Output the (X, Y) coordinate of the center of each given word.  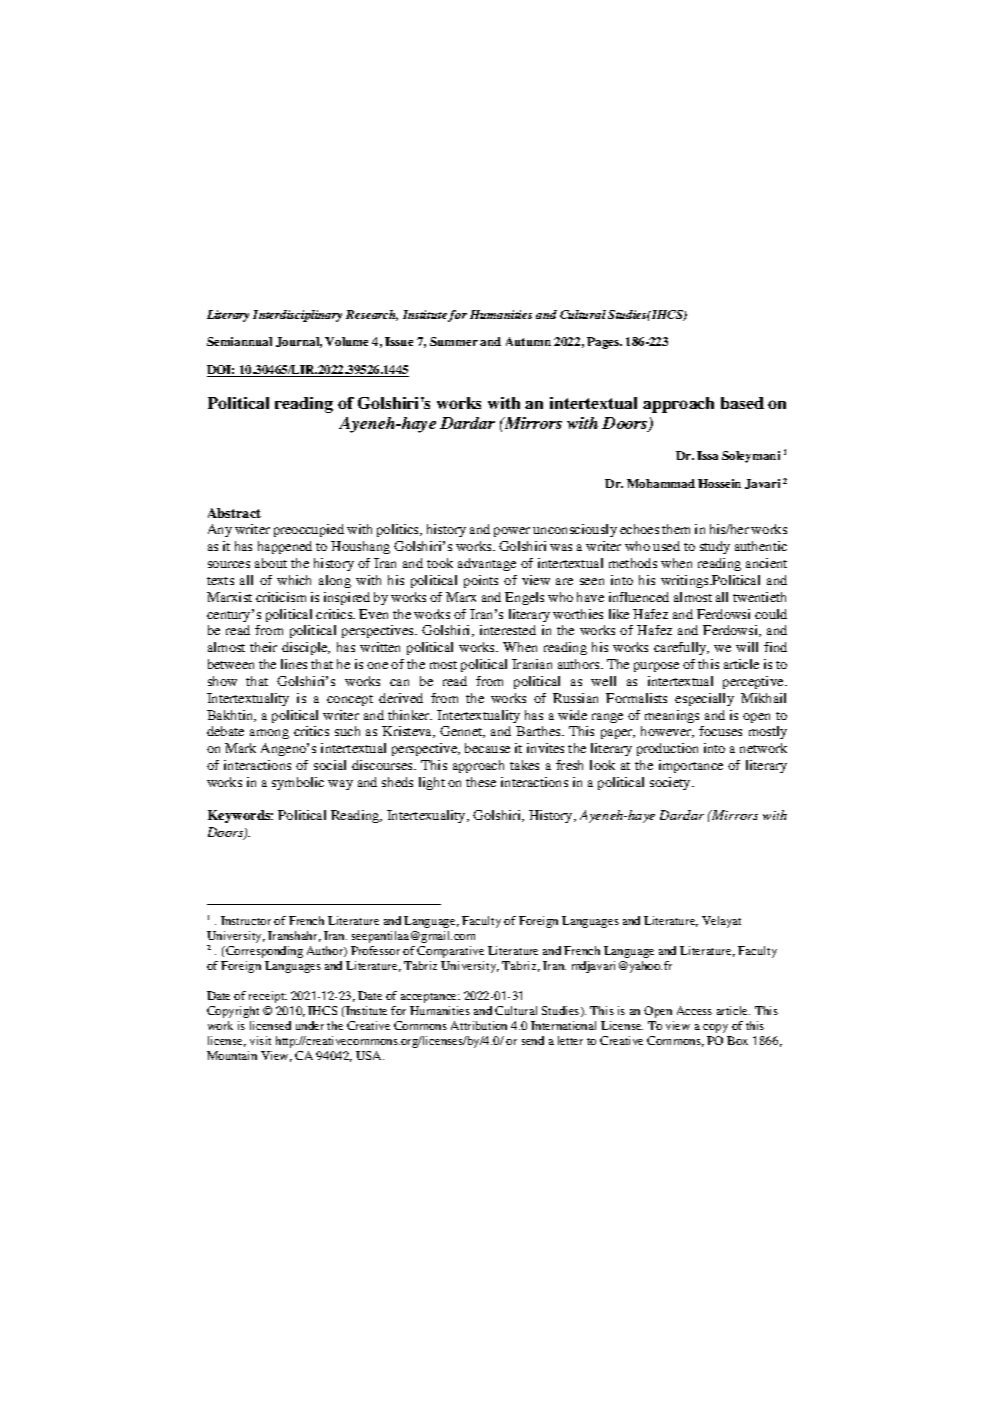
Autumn (528, 341)
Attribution (479, 1025)
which (294, 580)
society (671, 783)
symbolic (298, 783)
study (715, 547)
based (742, 403)
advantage (487, 564)
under (310, 1025)
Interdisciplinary (297, 316)
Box (737, 1040)
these (481, 782)
